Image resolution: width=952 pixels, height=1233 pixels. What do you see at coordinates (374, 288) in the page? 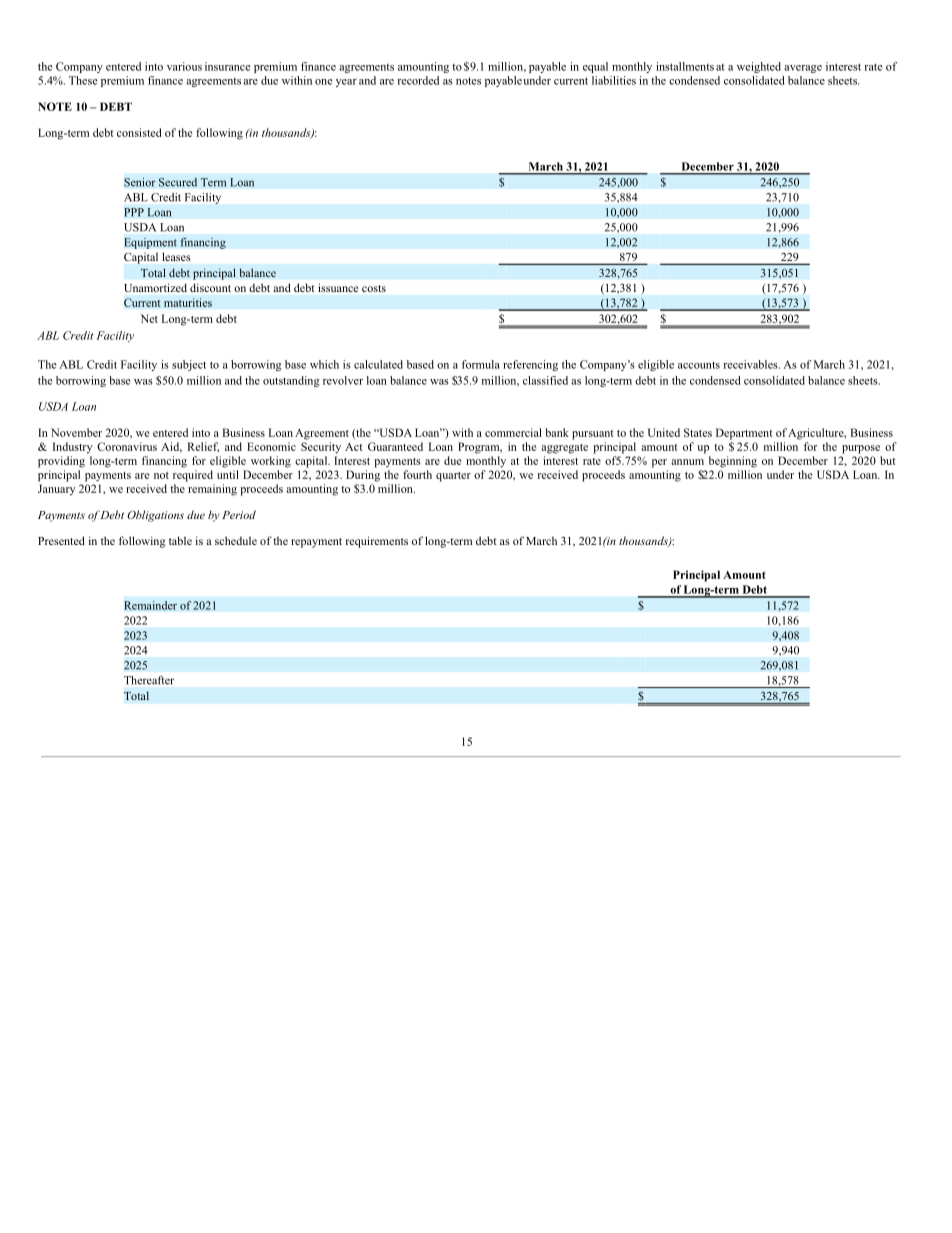
I see `costs` at bounding box center [374, 288].
